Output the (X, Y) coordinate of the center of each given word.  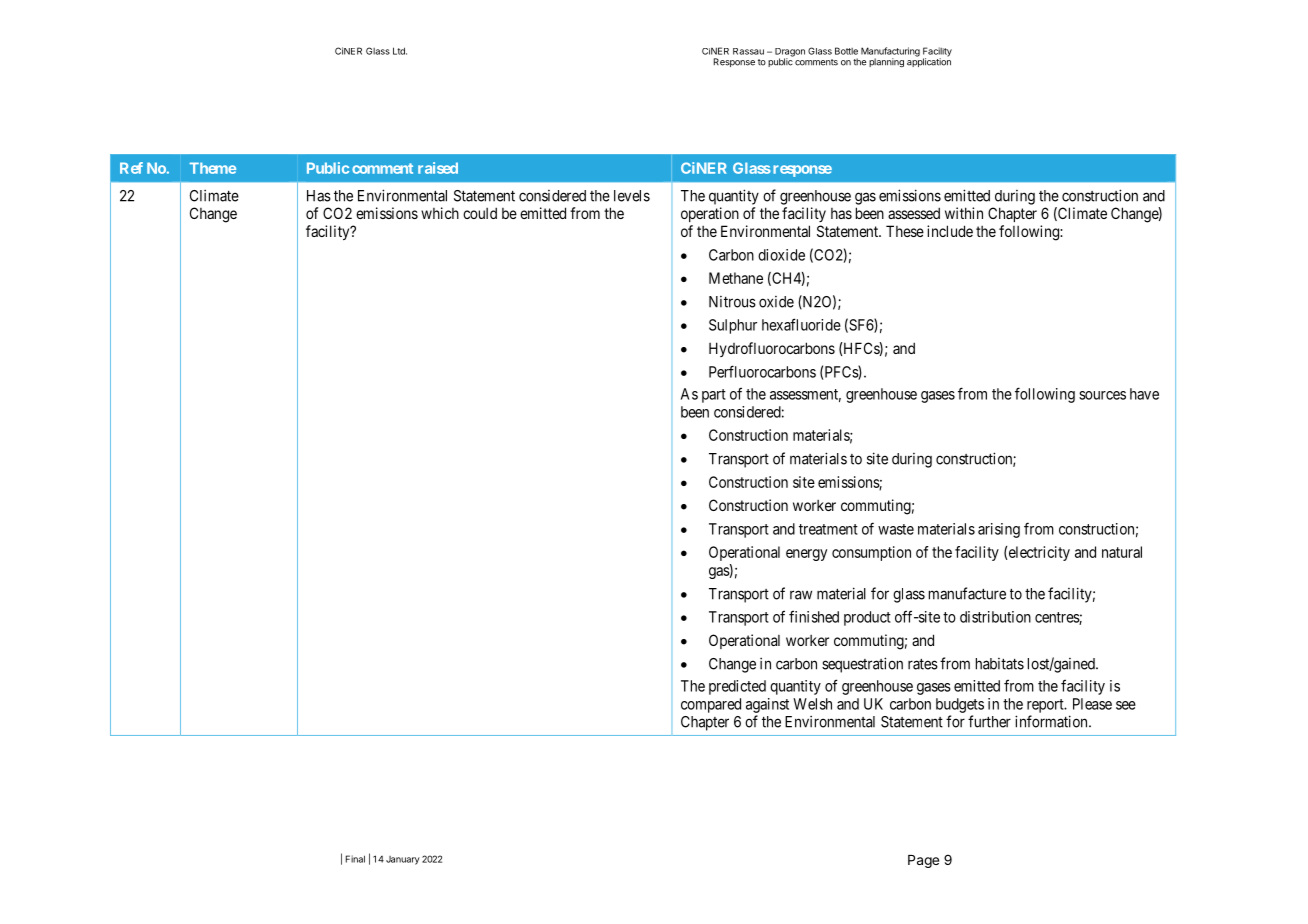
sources (1102, 395)
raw (801, 595)
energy (806, 555)
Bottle (846, 51)
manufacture (967, 593)
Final (355, 859)
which (440, 213)
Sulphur (733, 326)
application (929, 61)
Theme (213, 168)
